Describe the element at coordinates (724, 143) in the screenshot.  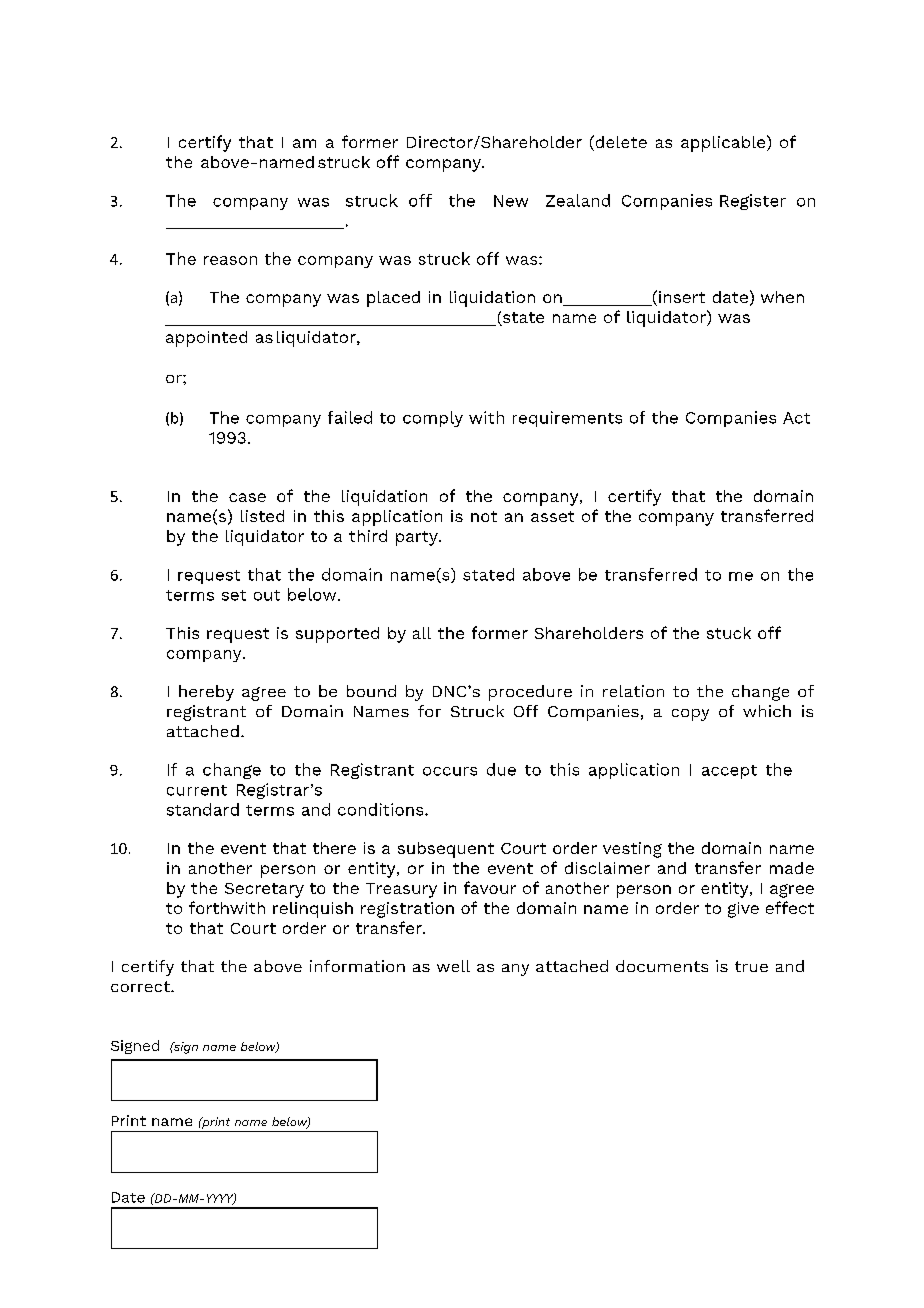
I see `applicable` at that location.
